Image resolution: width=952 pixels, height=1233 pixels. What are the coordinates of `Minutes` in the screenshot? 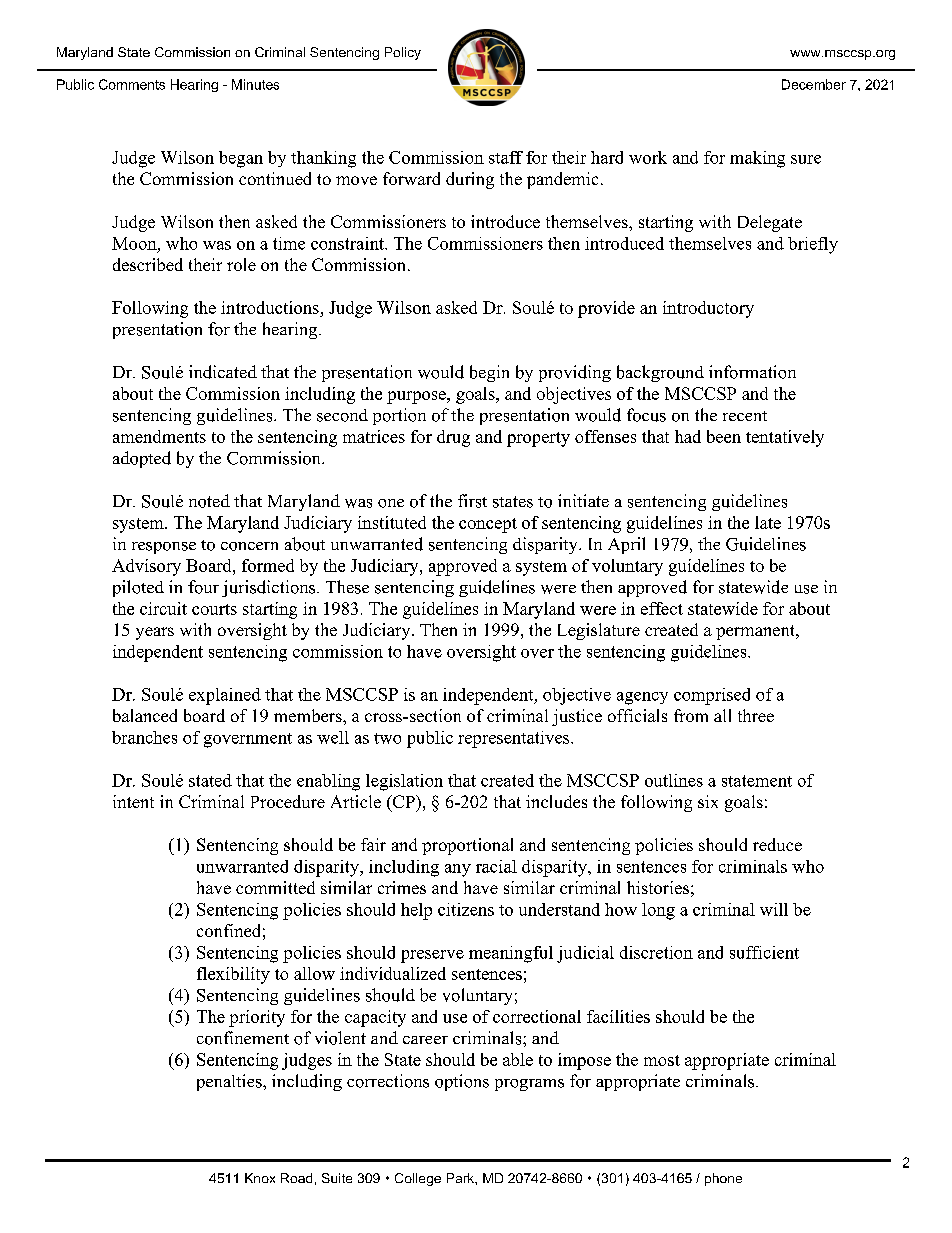 It's located at (255, 84).
